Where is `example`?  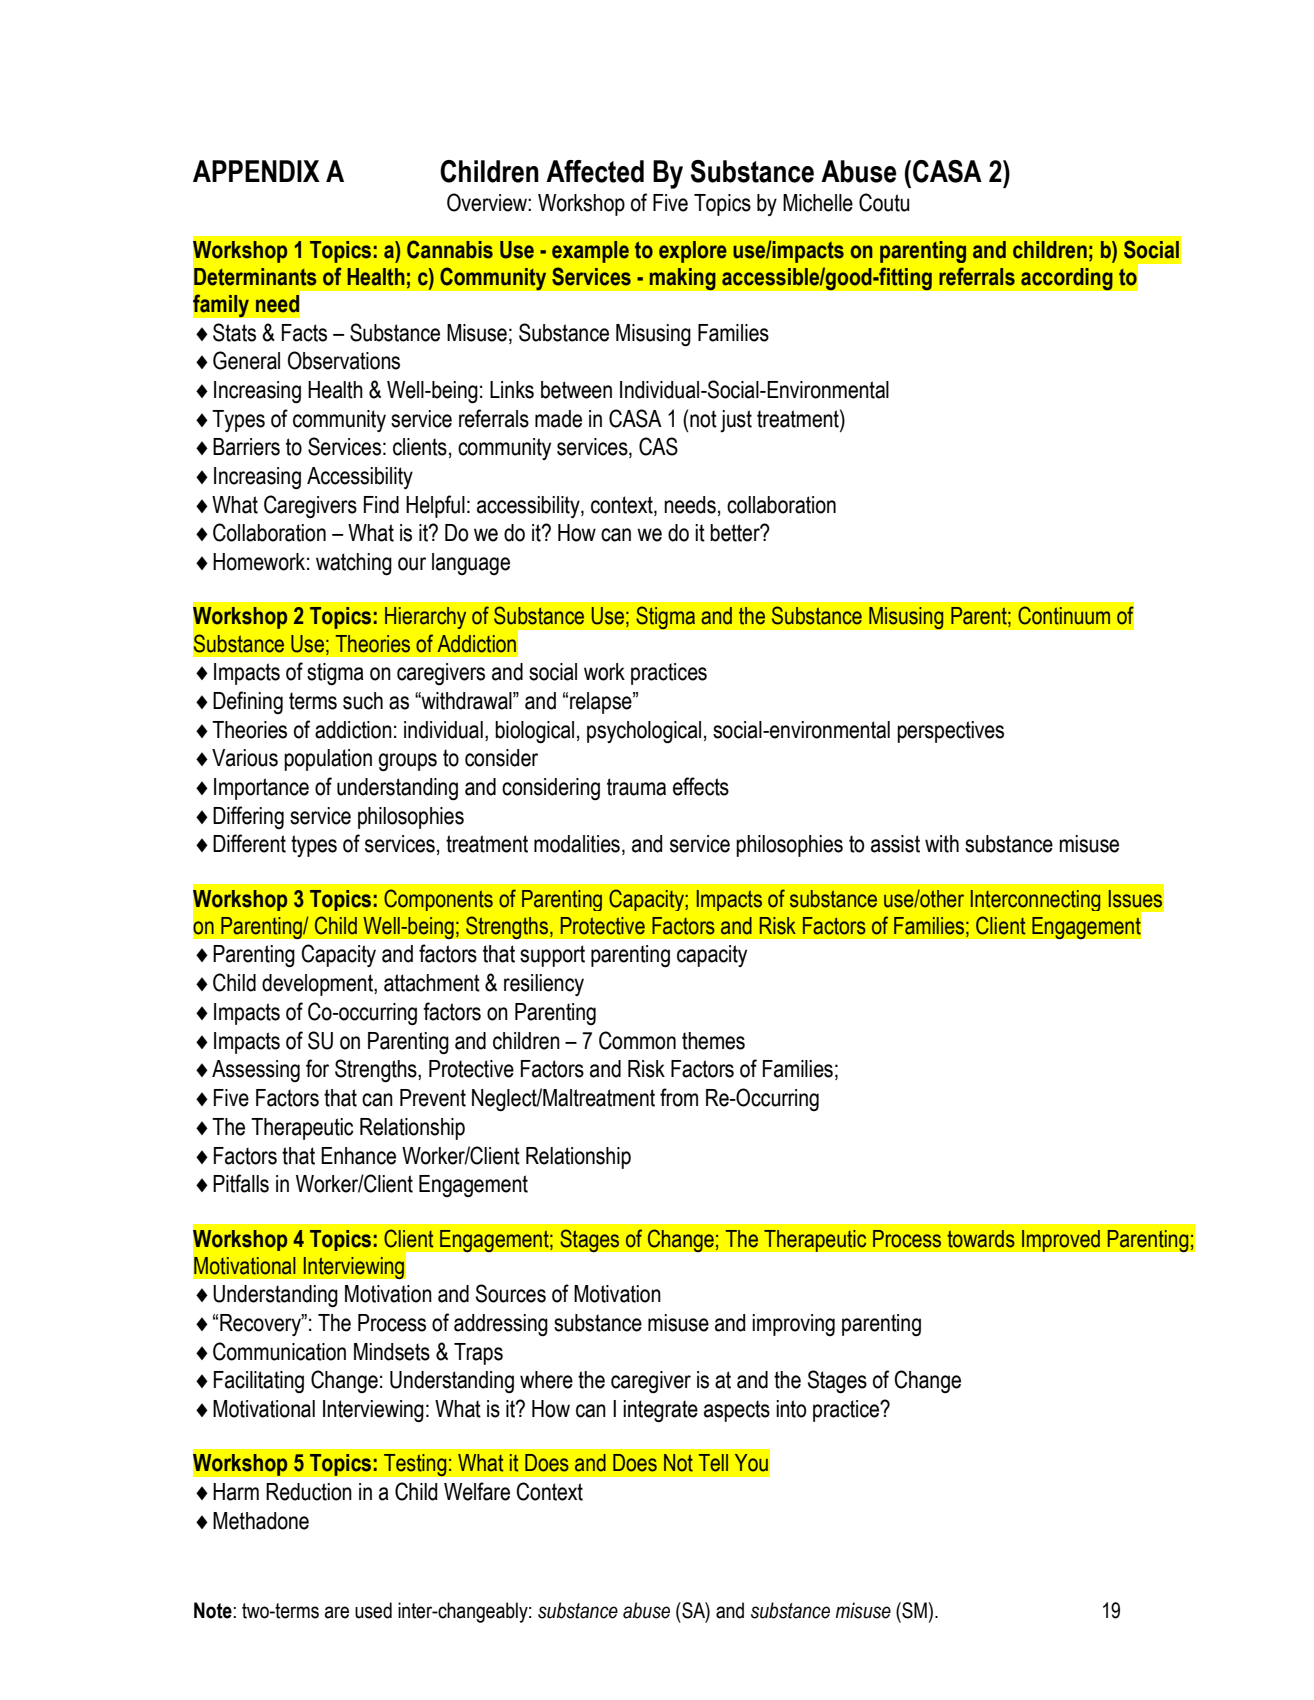
example is located at coordinates (590, 252).
